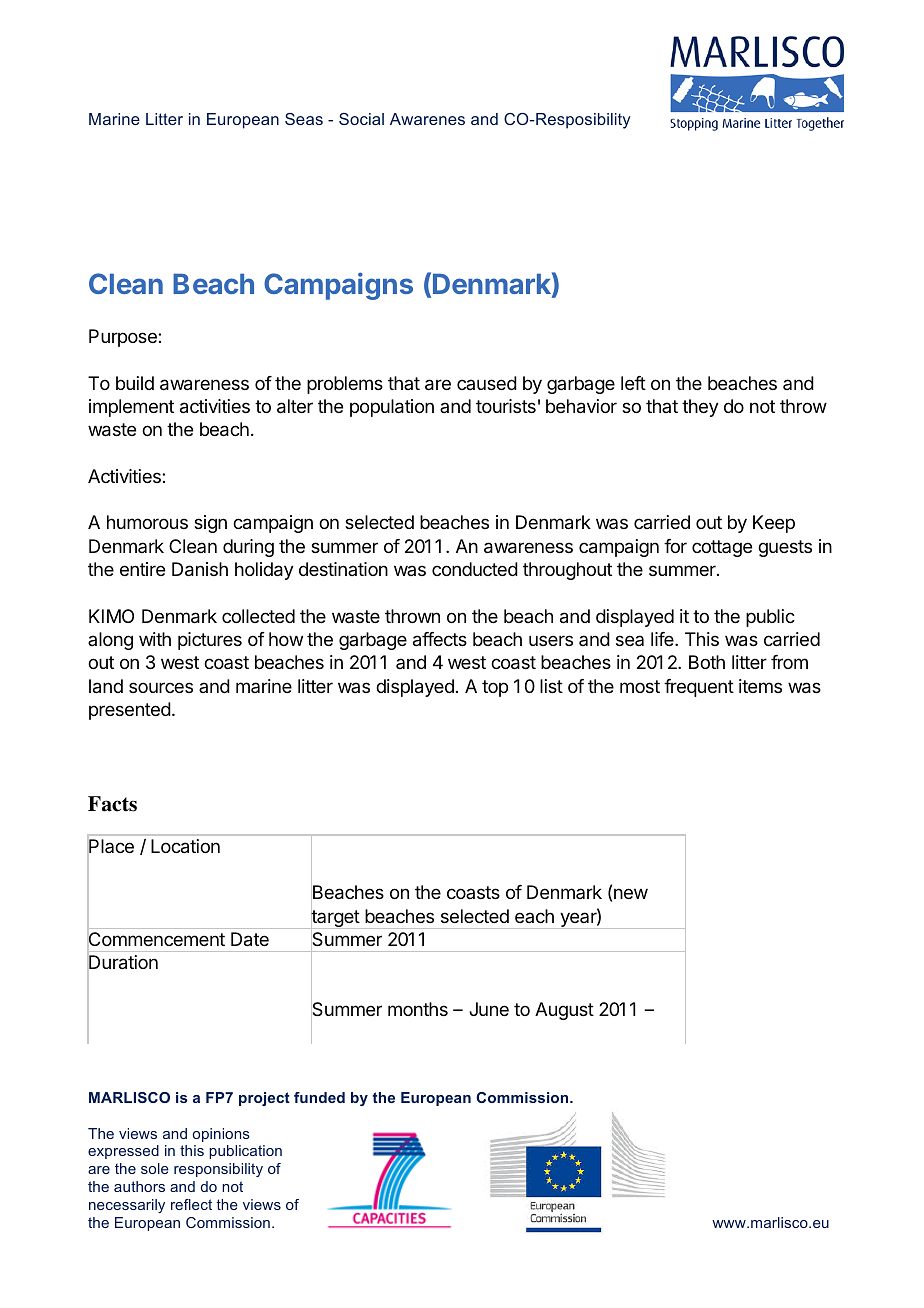  Describe the element at coordinates (210, 641) in the document. I see `pictures` at that location.
